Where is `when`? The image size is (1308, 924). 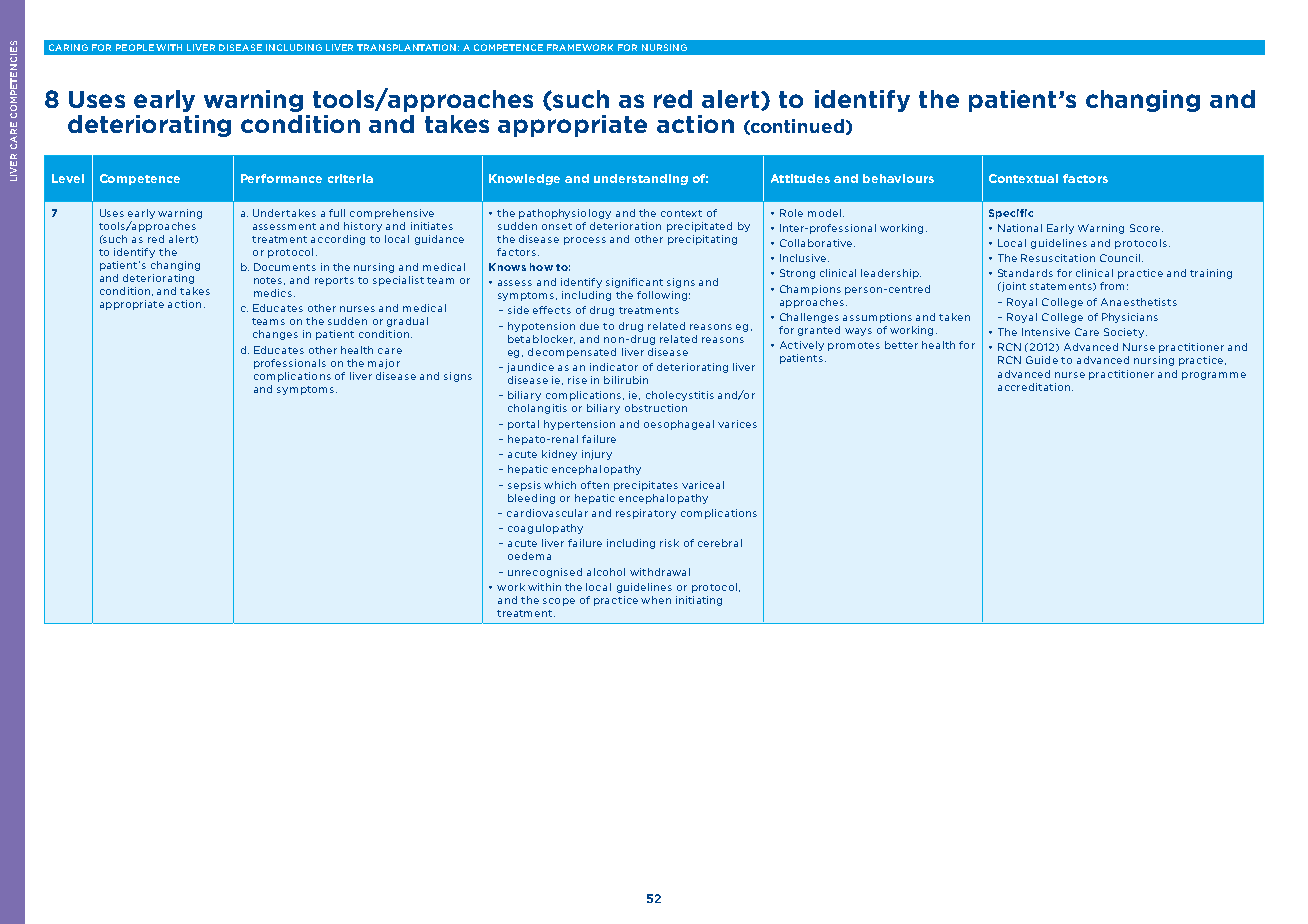 when is located at coordinates (656, 600).
